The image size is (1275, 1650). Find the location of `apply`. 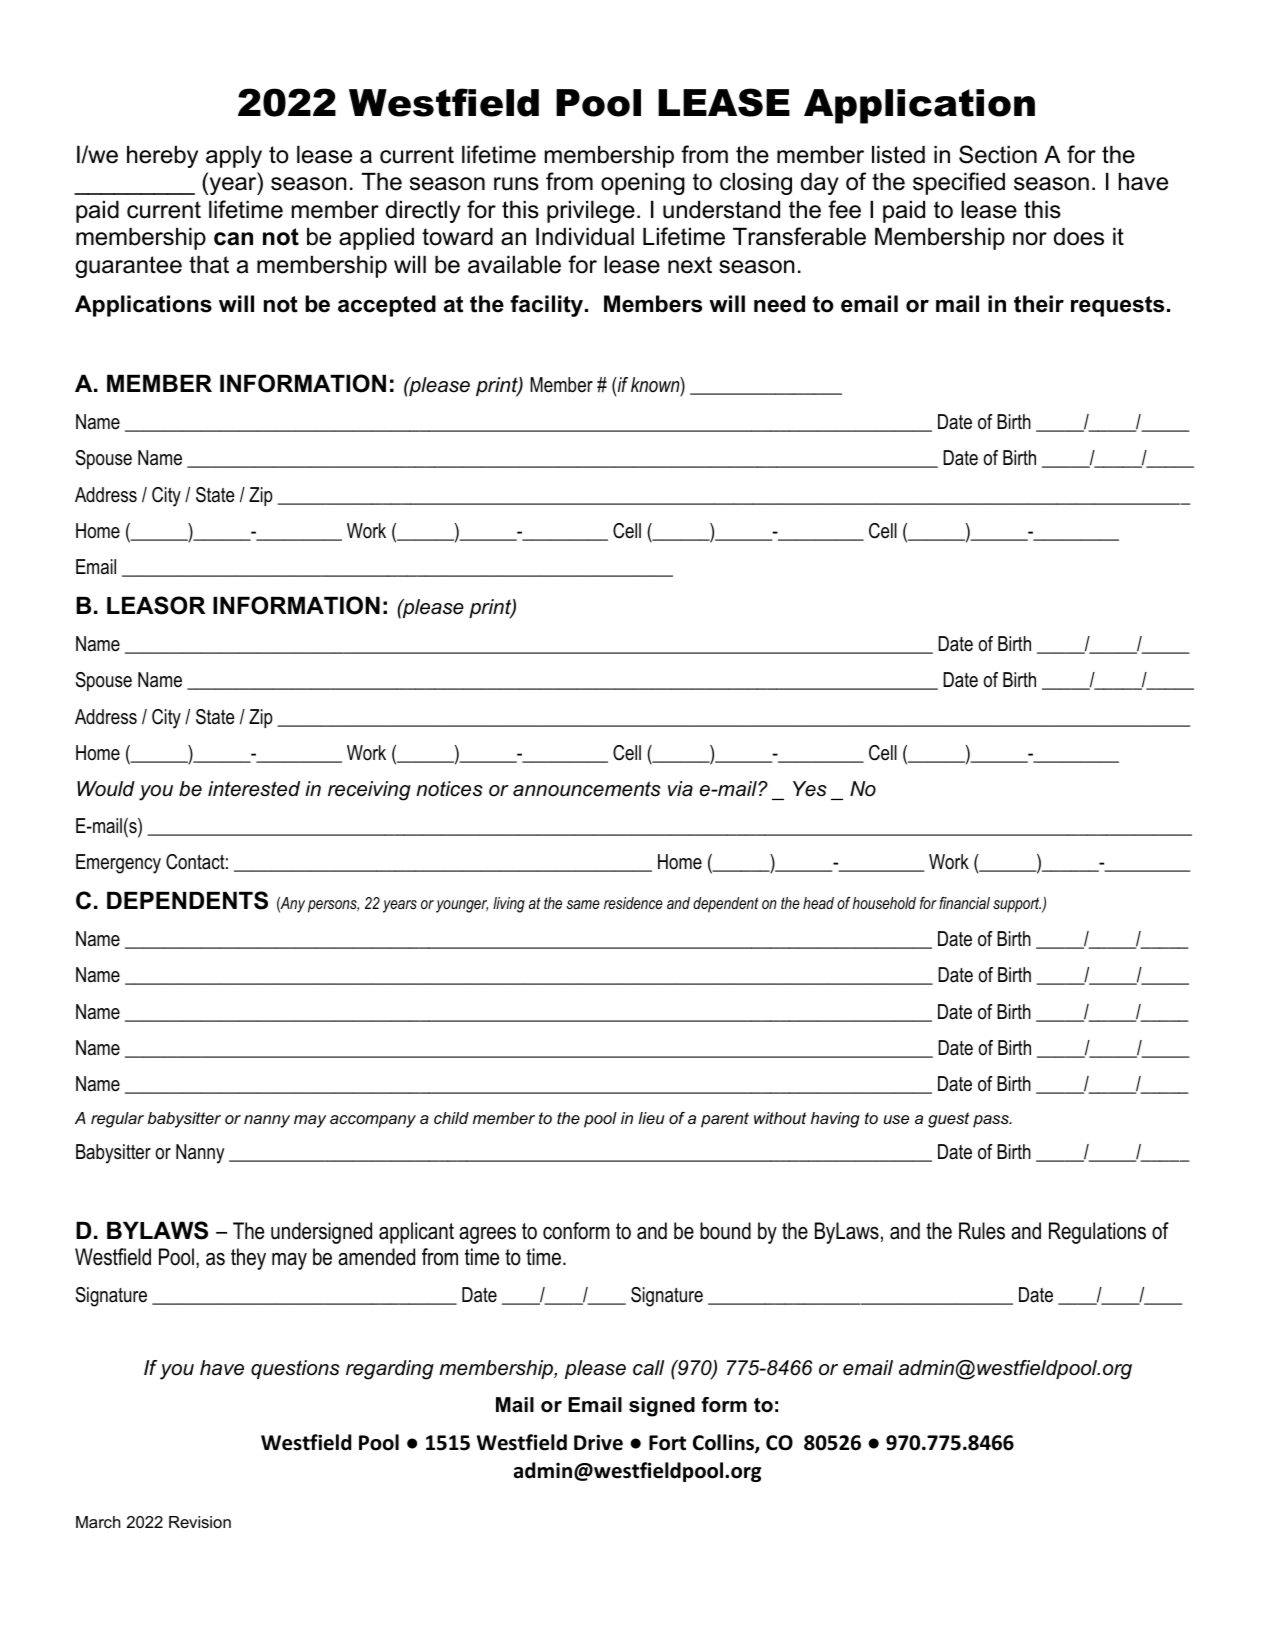

apply is located at coordinates (234, 157).
